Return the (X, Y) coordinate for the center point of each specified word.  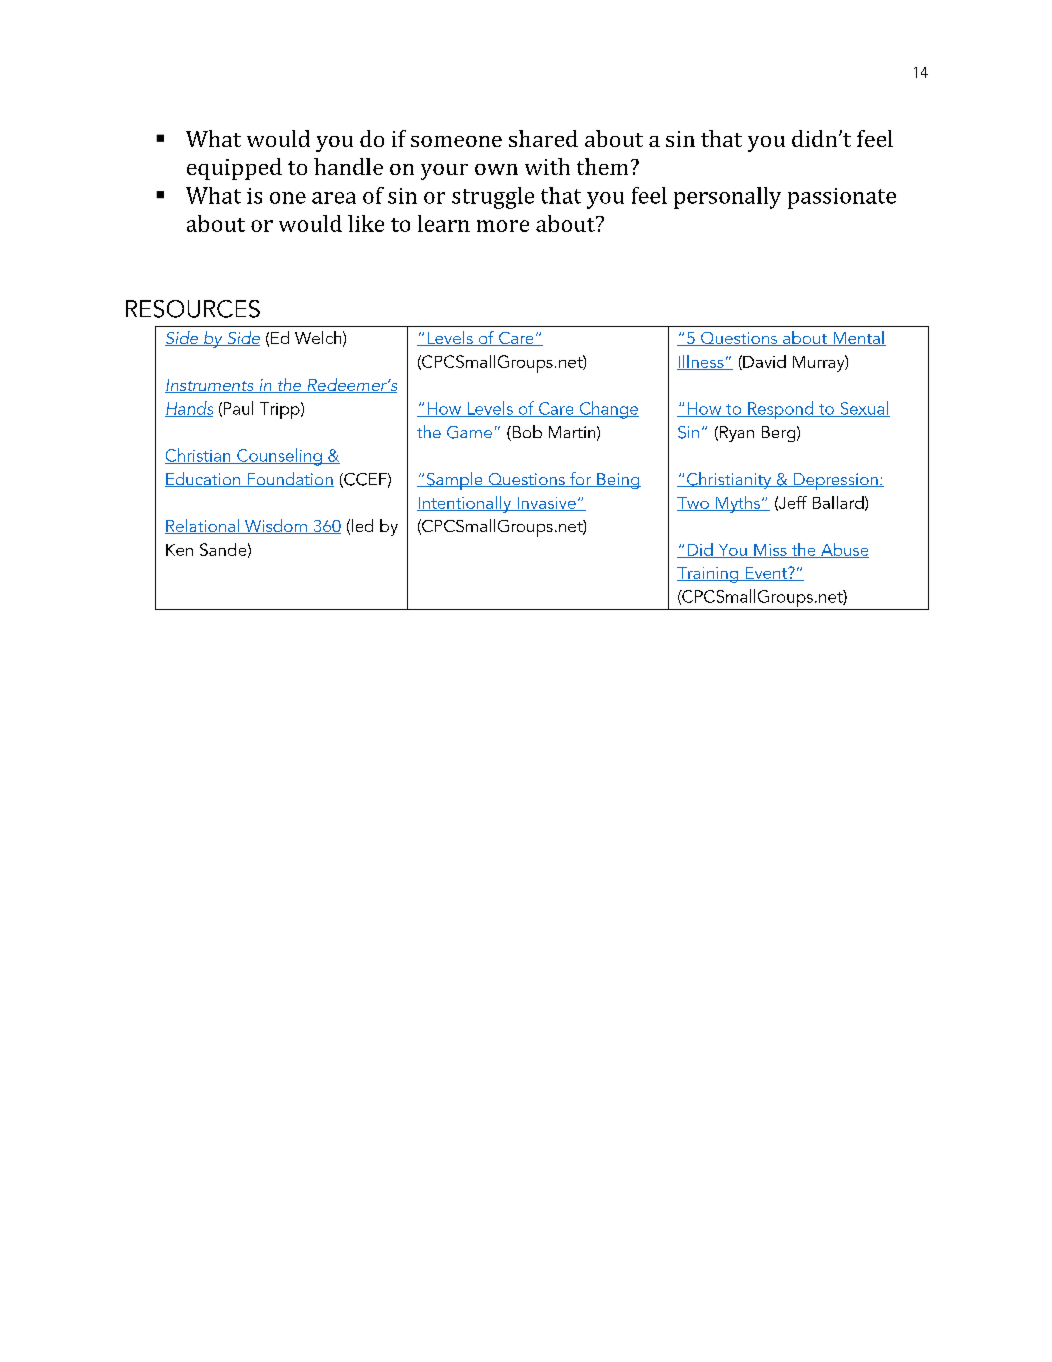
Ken (179, 550)
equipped (234, 169)
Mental (858, 338)
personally (727, 198)
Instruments (210, 386)
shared (543, 138)
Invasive (546, 504)
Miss (770, 551)
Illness (701, 362)
